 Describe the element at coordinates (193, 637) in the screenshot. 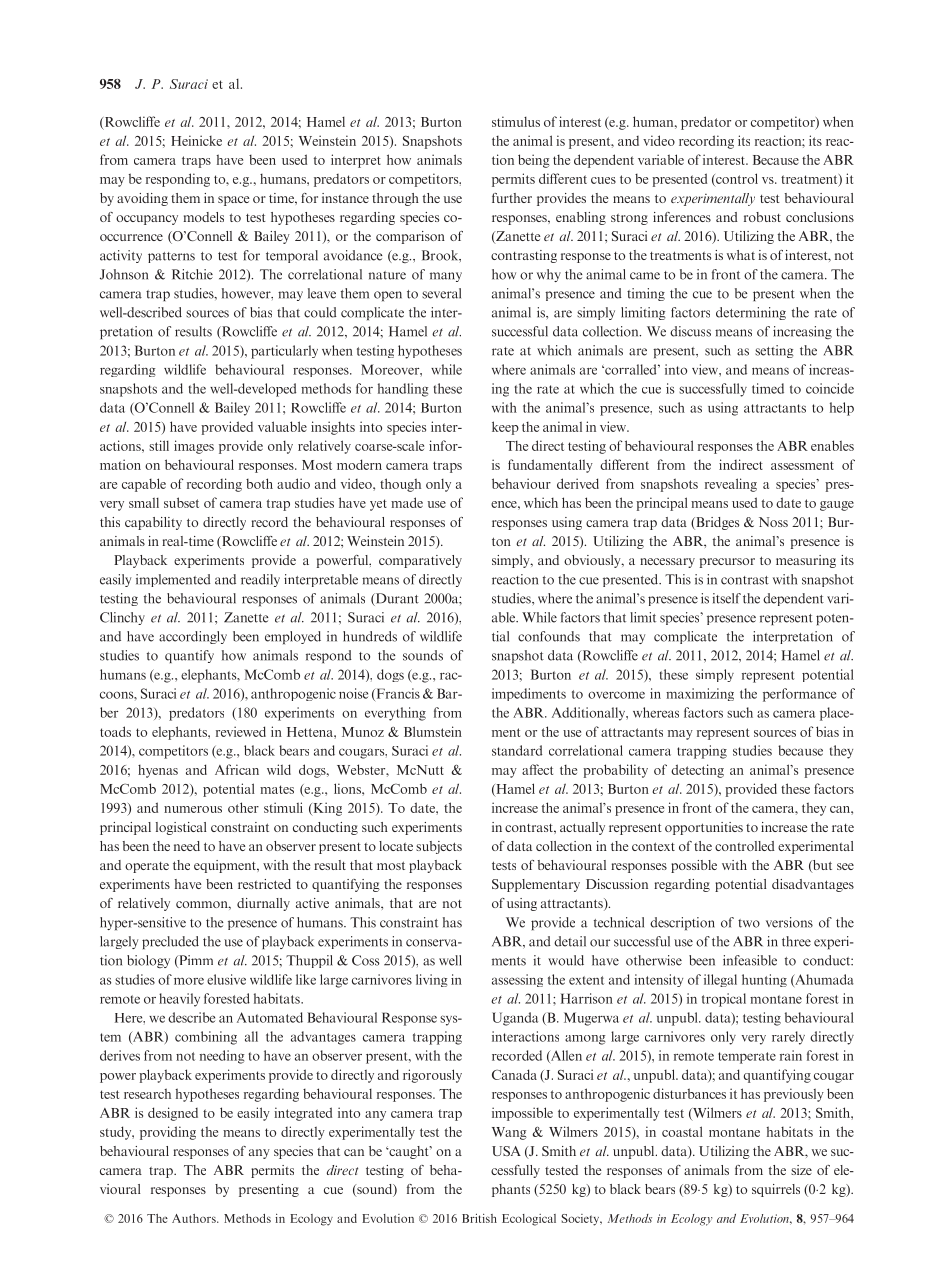

I see `accordingly` at that location.
